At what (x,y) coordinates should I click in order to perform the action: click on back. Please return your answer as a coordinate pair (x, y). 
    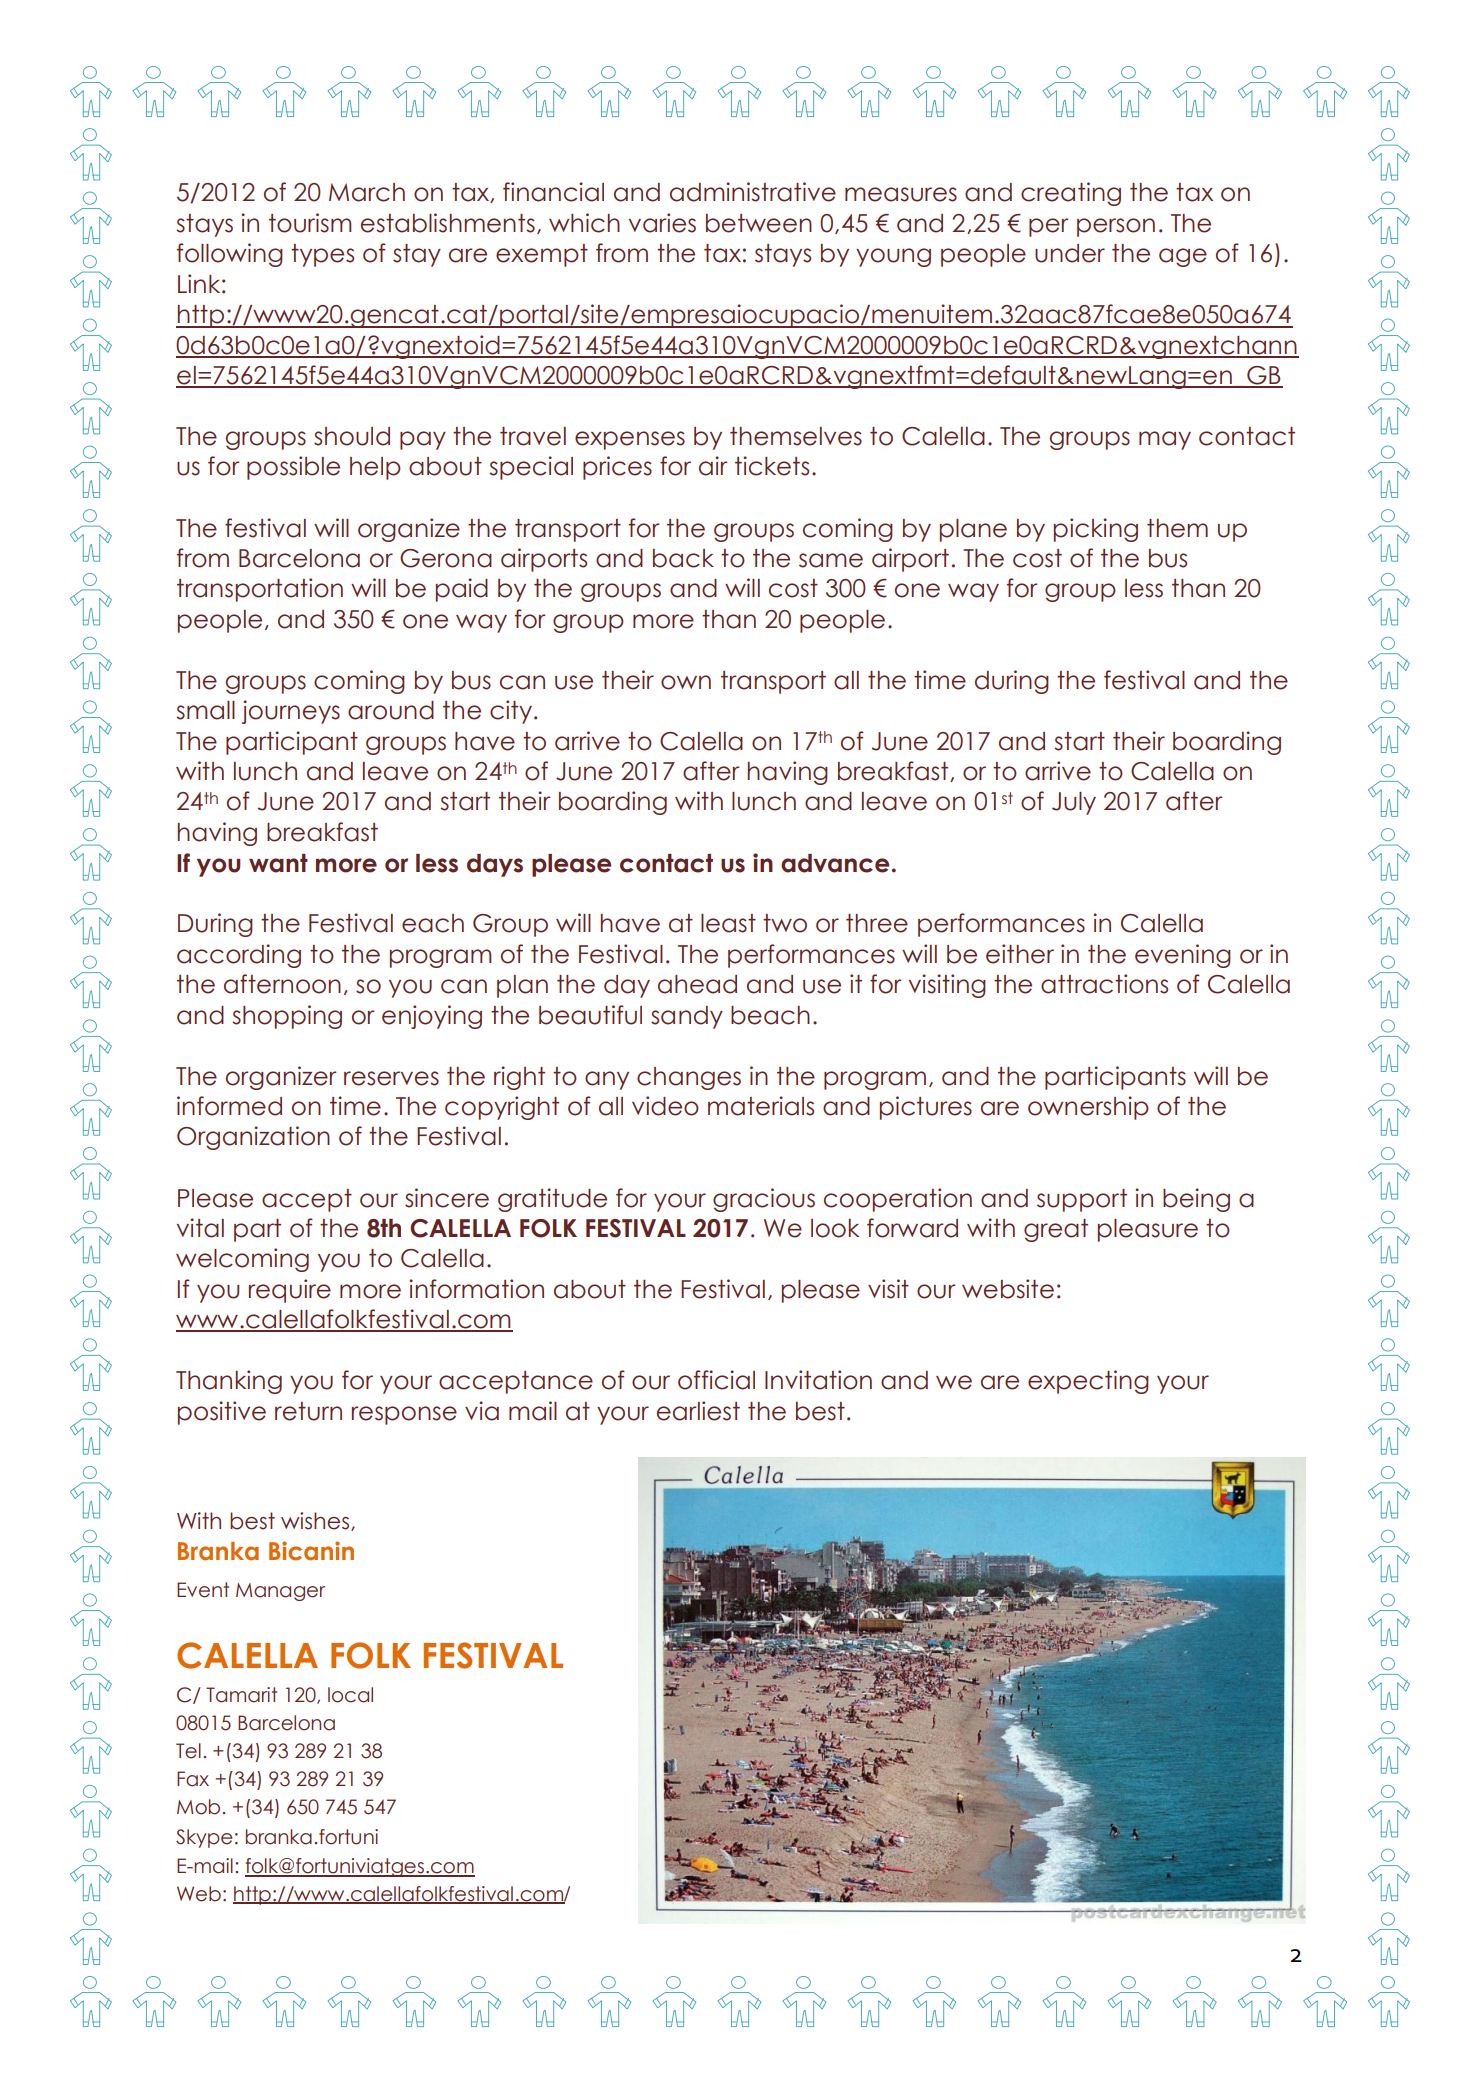
    Looking at the image, I should click on (683, 558).
